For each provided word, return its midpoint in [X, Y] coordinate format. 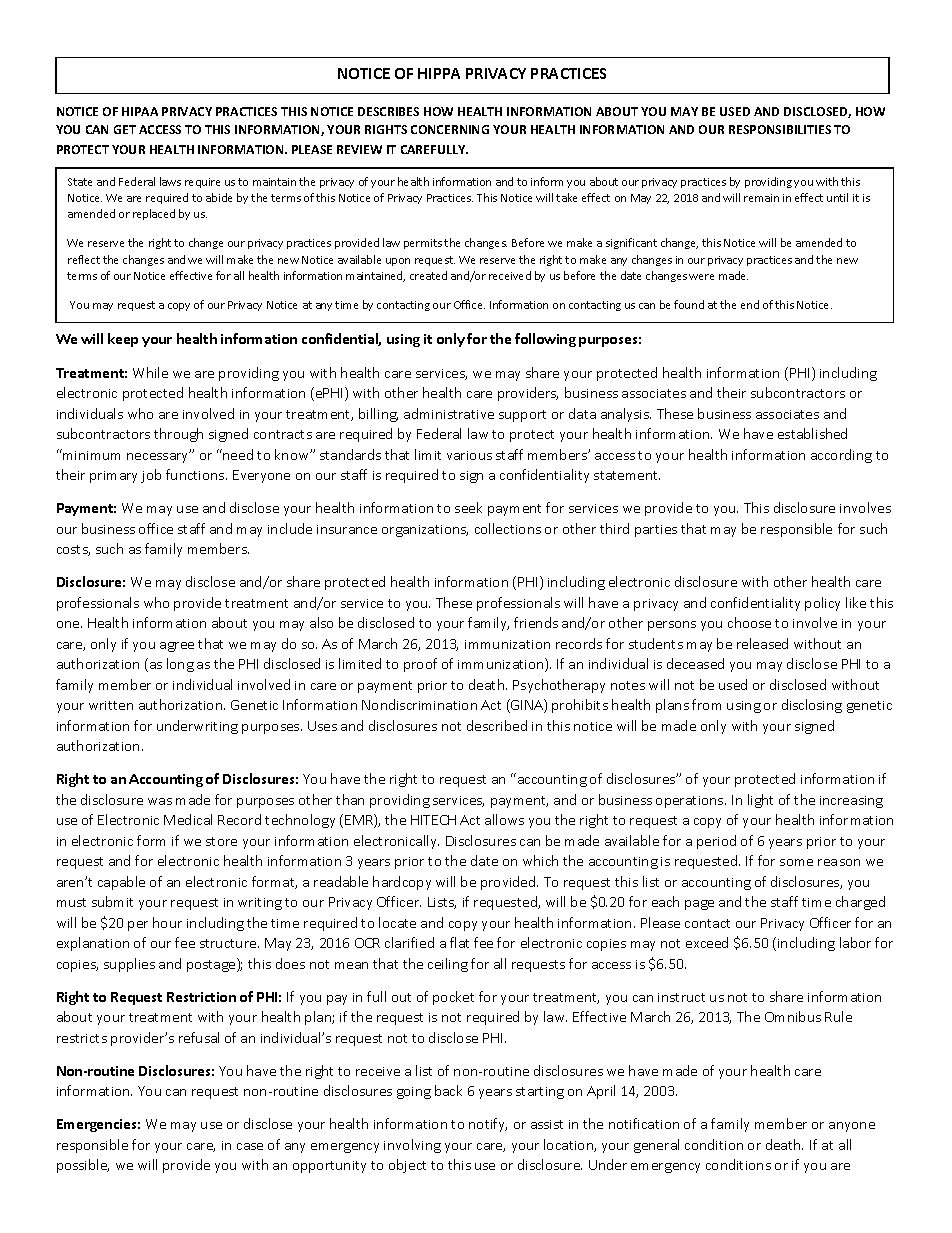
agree [177, 647]
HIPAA [140, 111]
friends [536, 622]
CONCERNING [450, 129]
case [250, 1146]
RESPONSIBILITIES [780, 129]
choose [749, 622]
